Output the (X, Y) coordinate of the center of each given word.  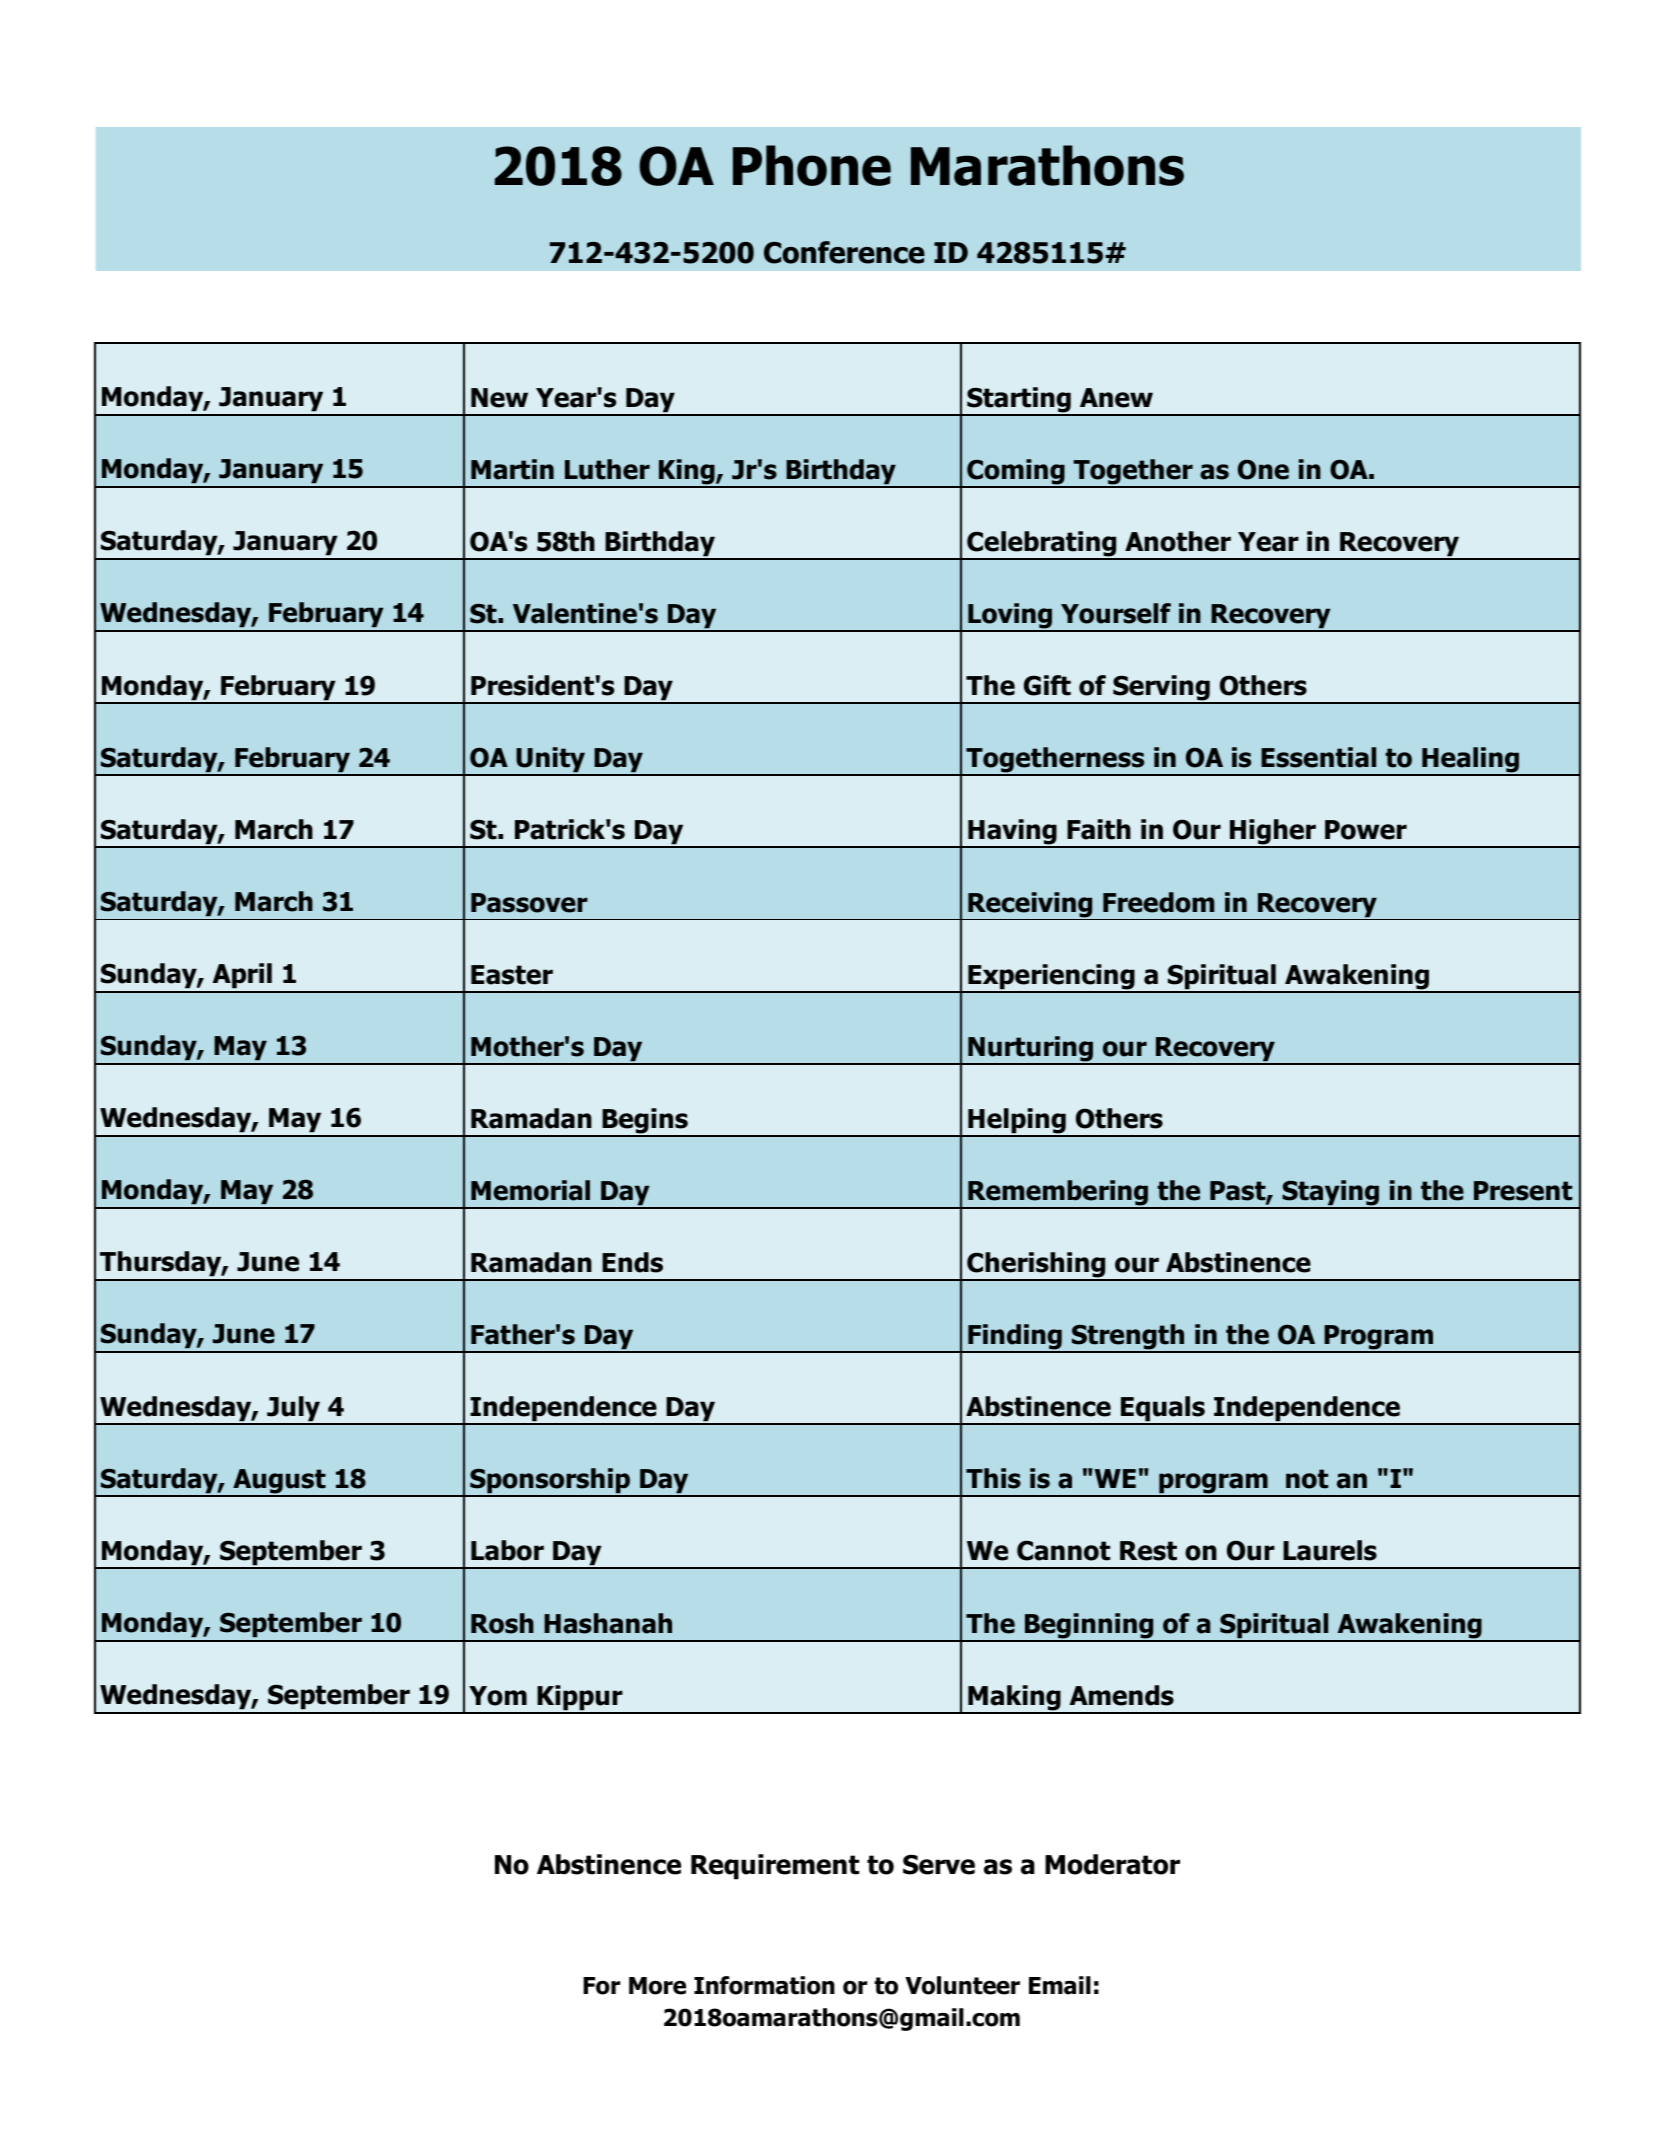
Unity (551, 761)
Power (1366, 830)
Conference (844, 252)
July (294, 1410)
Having (1012, 833)
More (657, 1986)
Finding (1015, 1338)
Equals (1163, 1410)
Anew (1116, 398)
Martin (512, 469)
